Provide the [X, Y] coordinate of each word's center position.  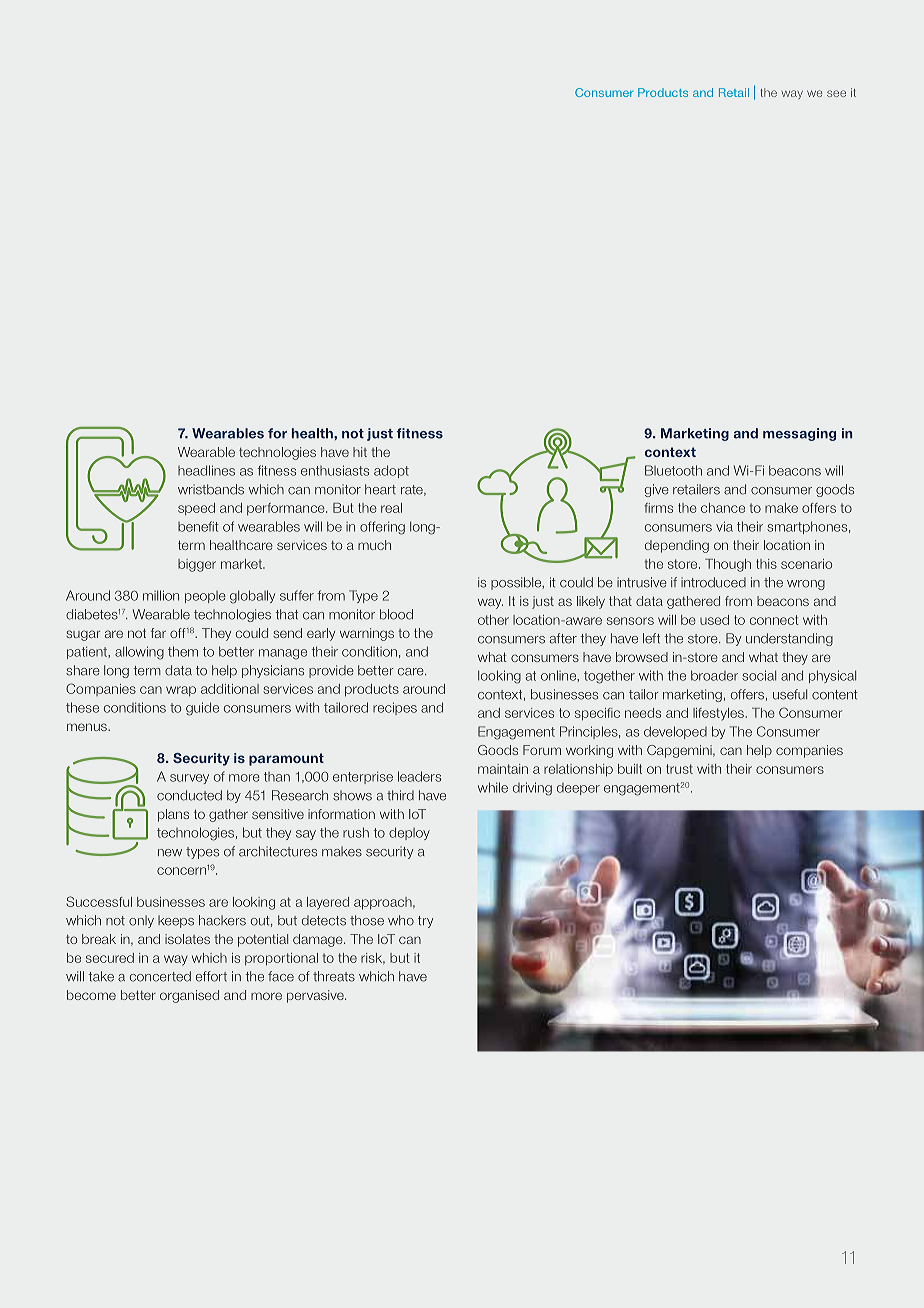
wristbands [211, 489]
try [425, 922]
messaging [799, 434]
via [724, 526]
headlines [206, 470]
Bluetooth [673, 470]
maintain [503, 769]
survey [189, 779]
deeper [578, 789]
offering [382, 528]
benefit [198, 526]
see [836, 93]
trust [679, 769]
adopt [391, 471]
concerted [160, 976]
